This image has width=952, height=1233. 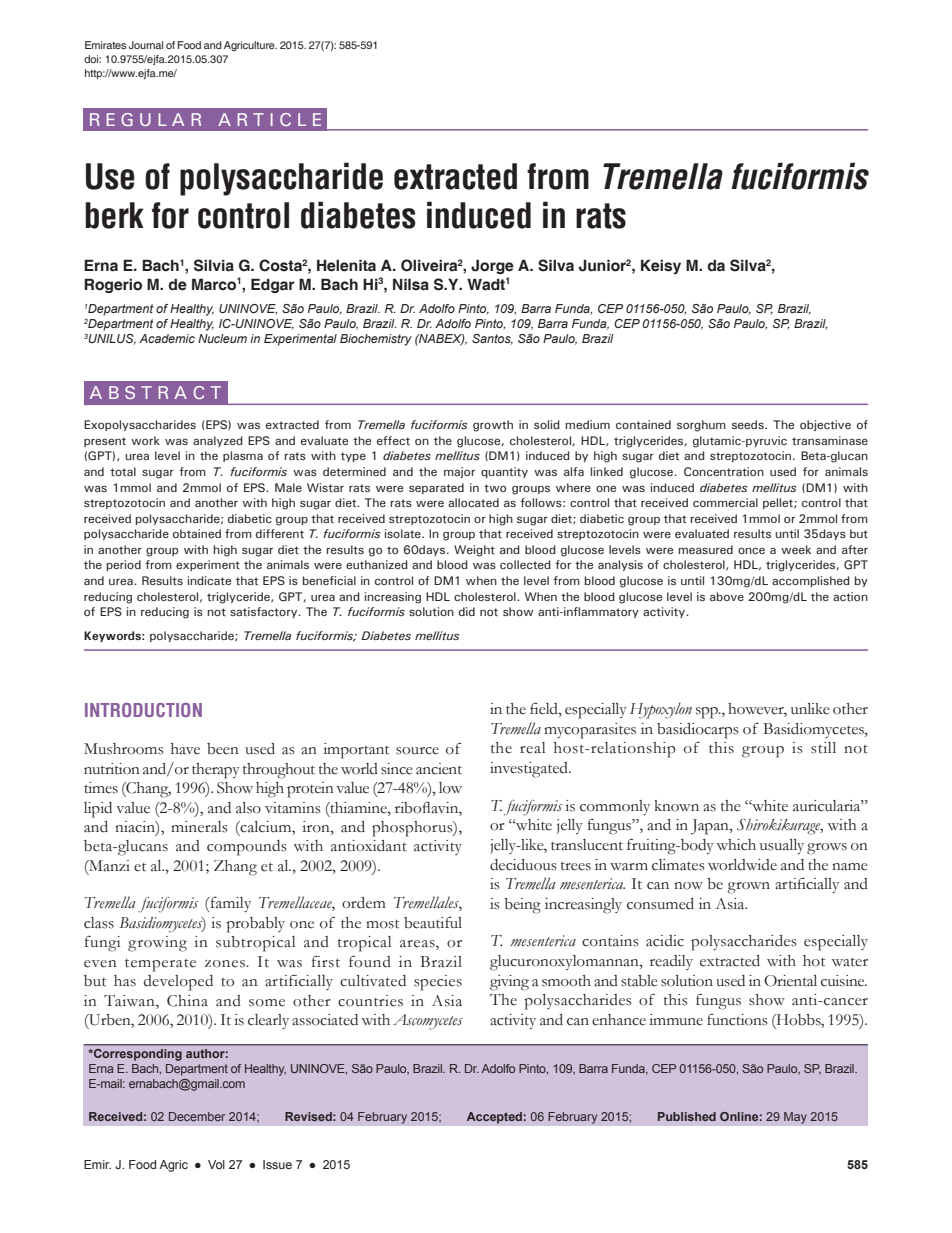 I want to click on growing, so click(x=157, y=944).
